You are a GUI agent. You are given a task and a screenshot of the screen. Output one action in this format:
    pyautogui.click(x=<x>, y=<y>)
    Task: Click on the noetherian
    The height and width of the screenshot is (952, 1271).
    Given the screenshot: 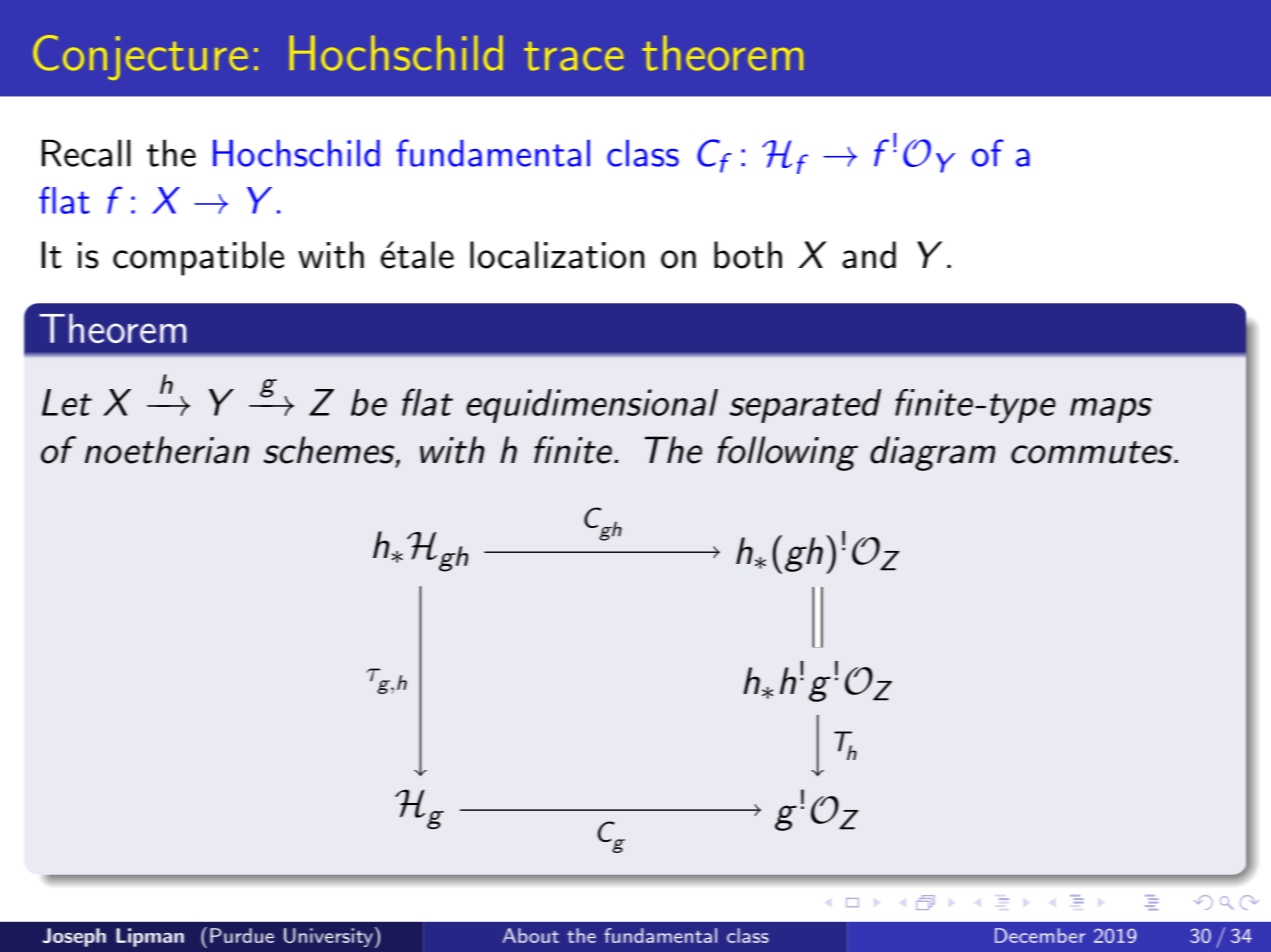 What is the action you would take?
    pyautogui.click(x=167, y=450)
